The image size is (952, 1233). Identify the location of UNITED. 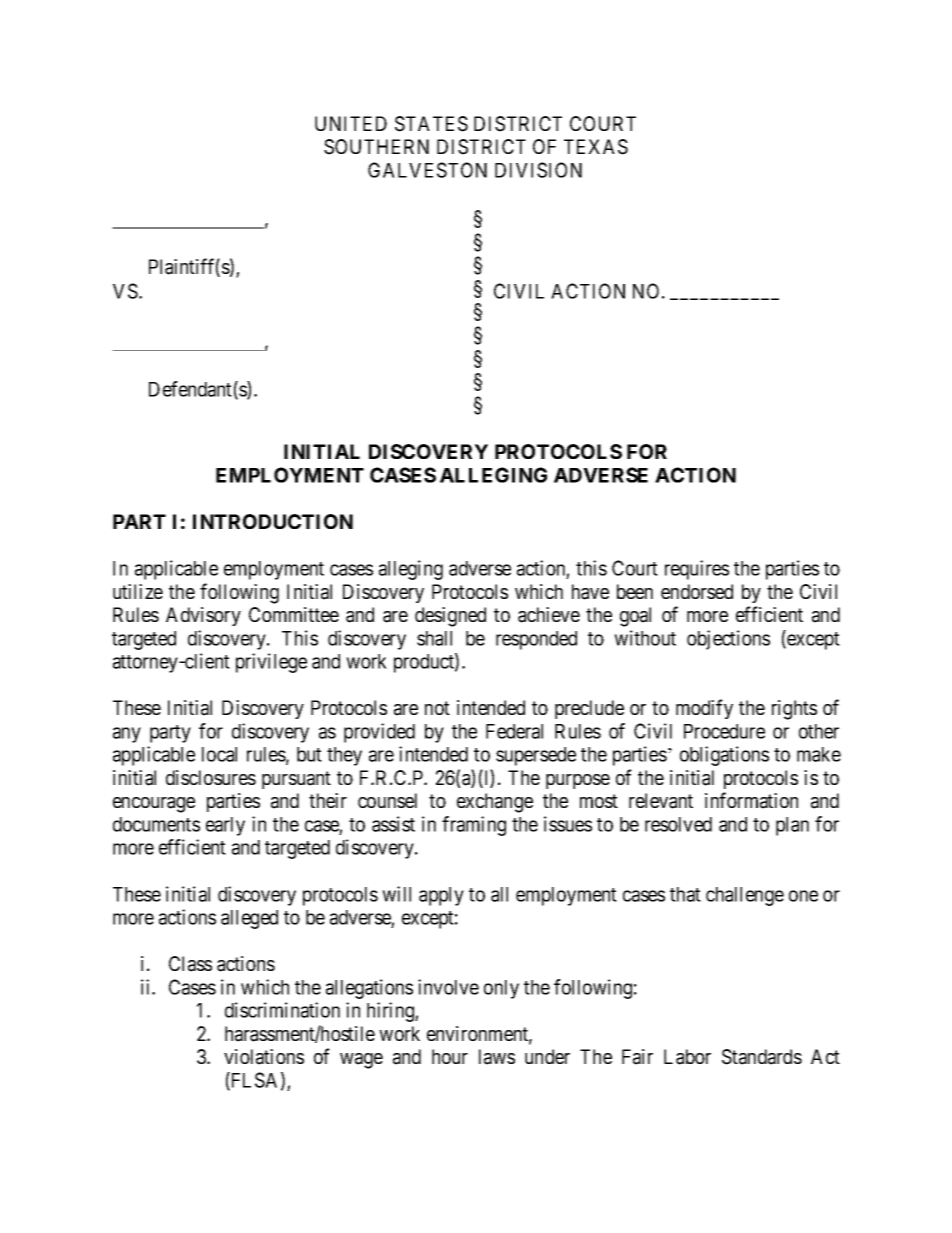
(351, 123).
